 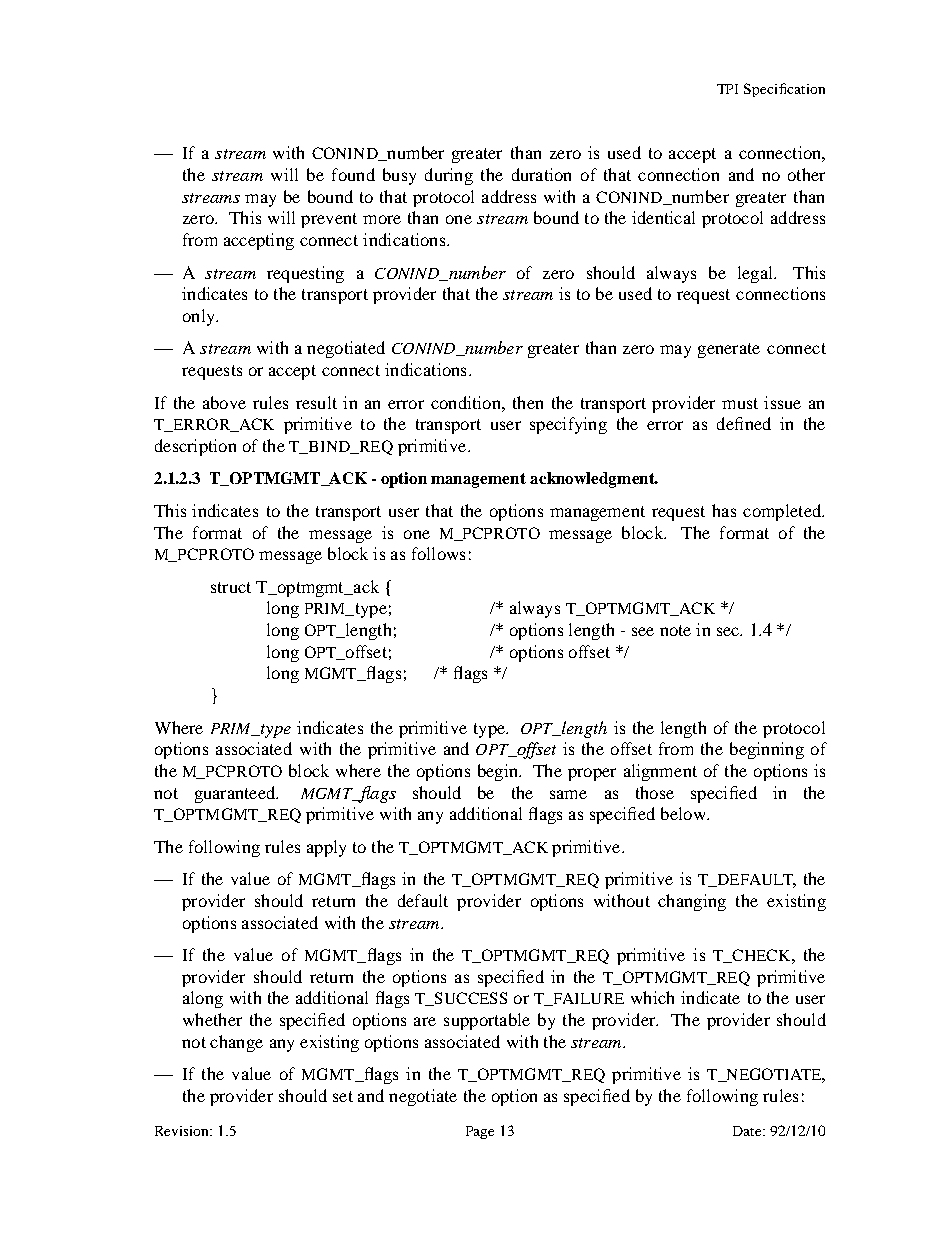 What do you see at coordinates (727, 89) in the screenshot?
I see `TPI` at bounding box center [727, 89].
